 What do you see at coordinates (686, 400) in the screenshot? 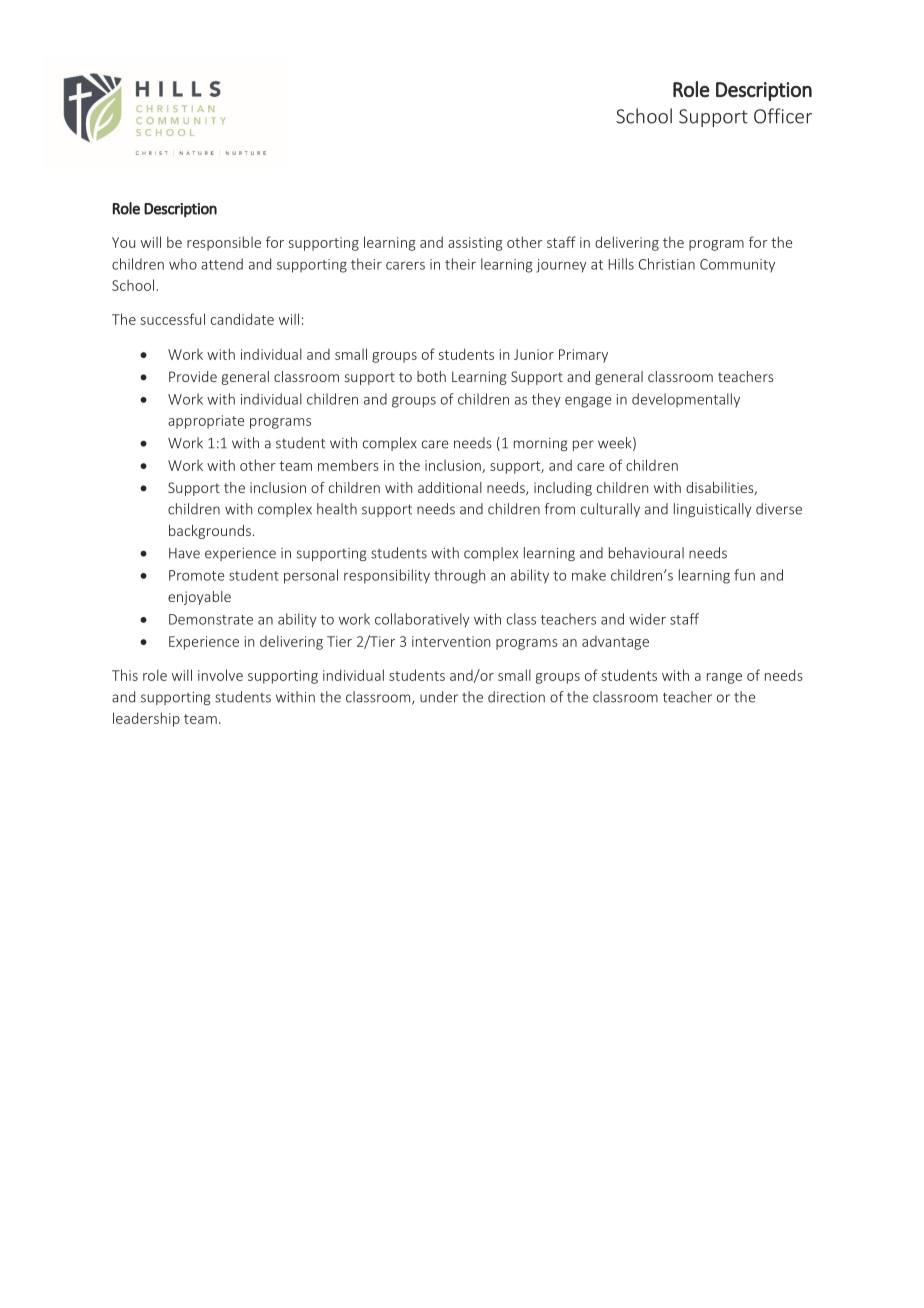
I see `developmentally` at bounding box center [686, 400].
